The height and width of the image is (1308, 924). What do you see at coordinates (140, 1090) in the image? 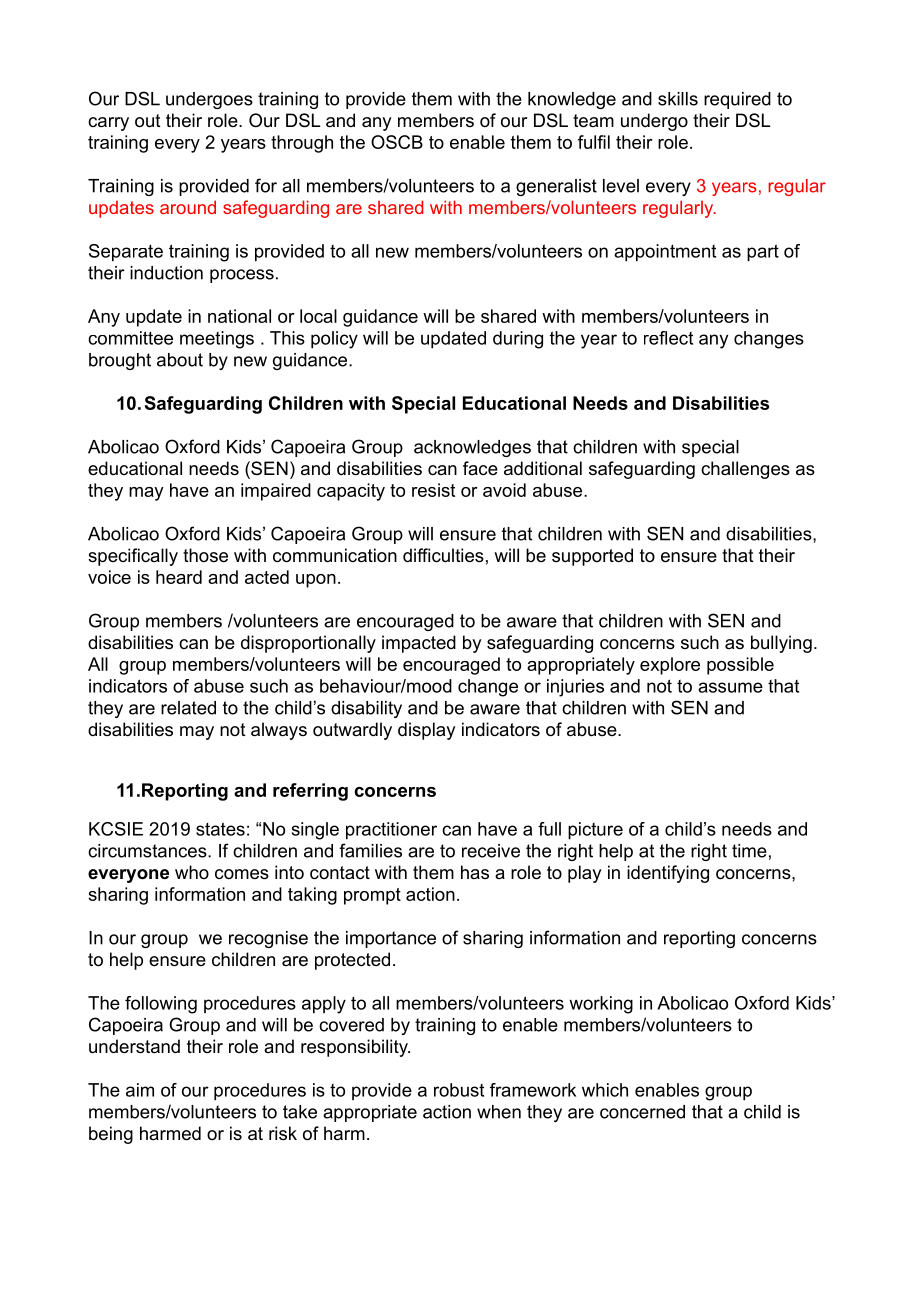
I see `aim` at bounding box center [140, 1090].
